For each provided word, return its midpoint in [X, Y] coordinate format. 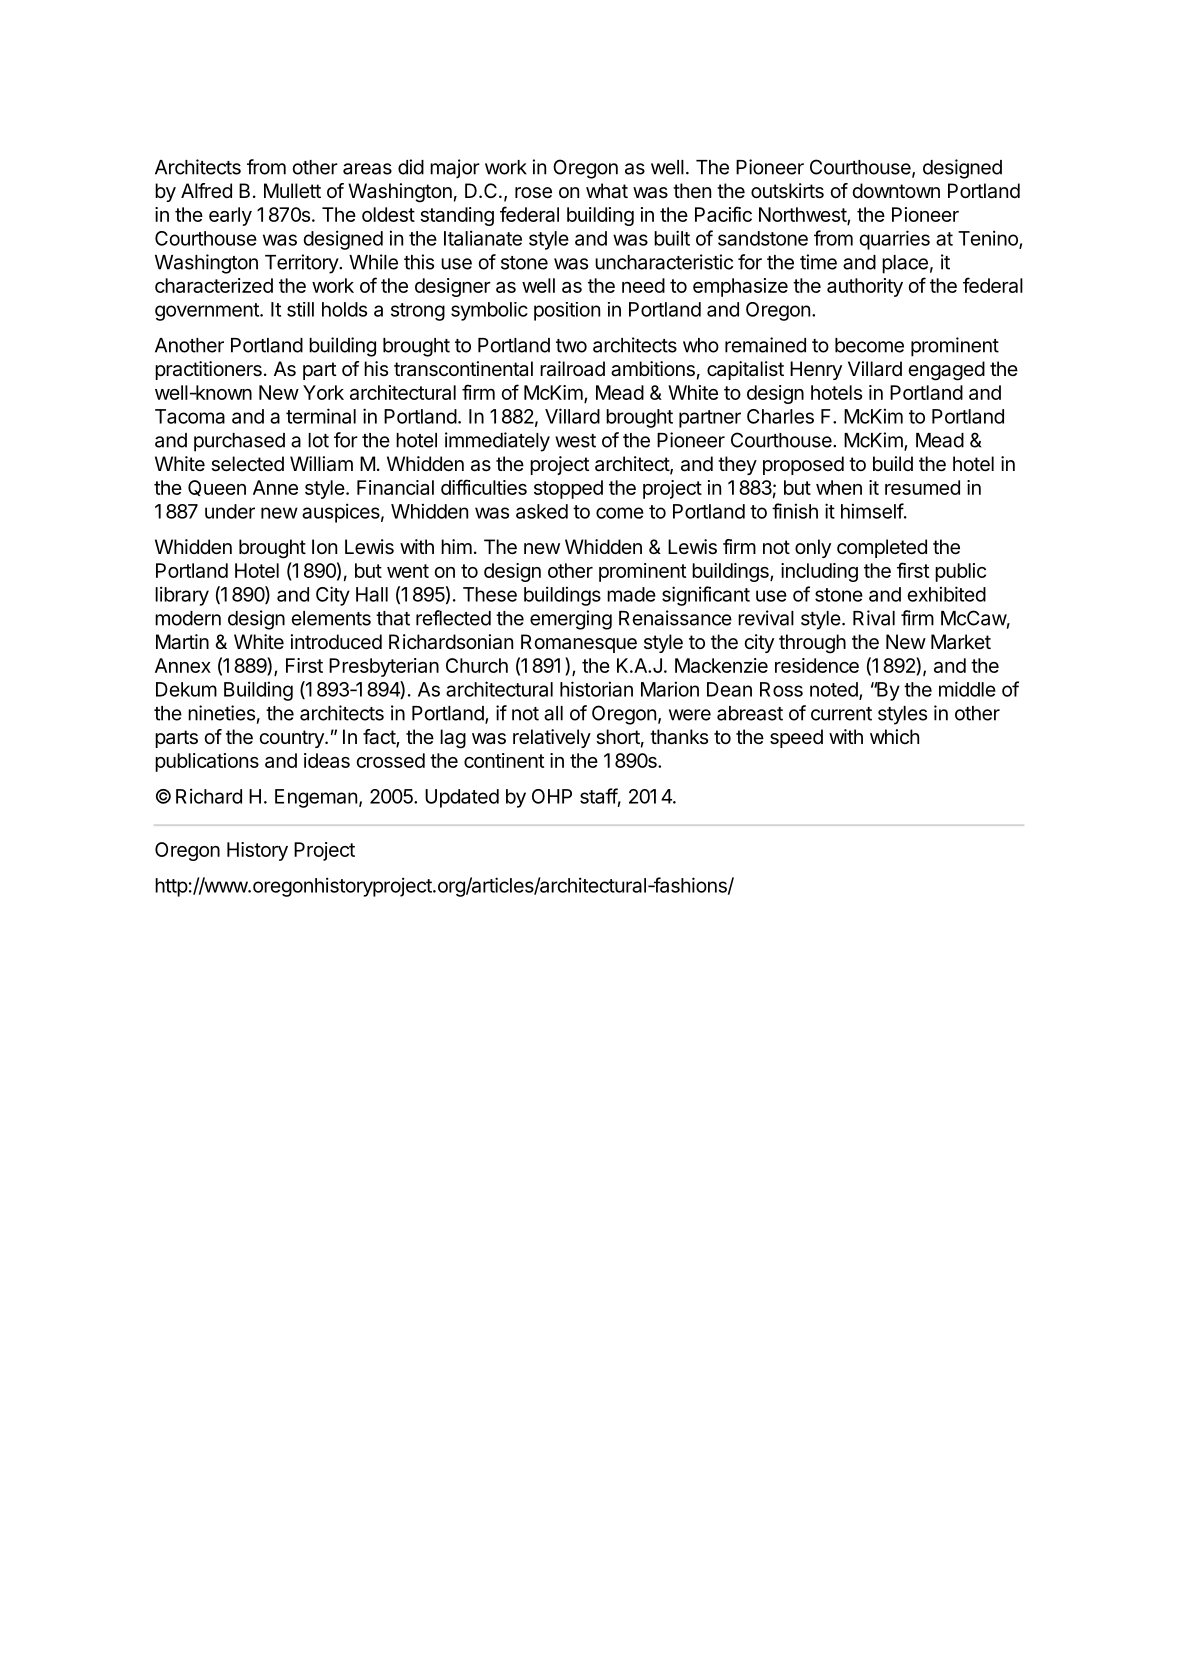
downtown [896, 190]
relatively [552, 738]
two [571, 346]
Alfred [206, 191]
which [894, 736]
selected [247, 464]
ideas [327, 760]
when [839, 487]
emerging [571, 620]
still [300, 309]
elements [331, 618]
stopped [568, 489]
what [607, 191]
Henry [816, 370]
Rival [874, 618]
